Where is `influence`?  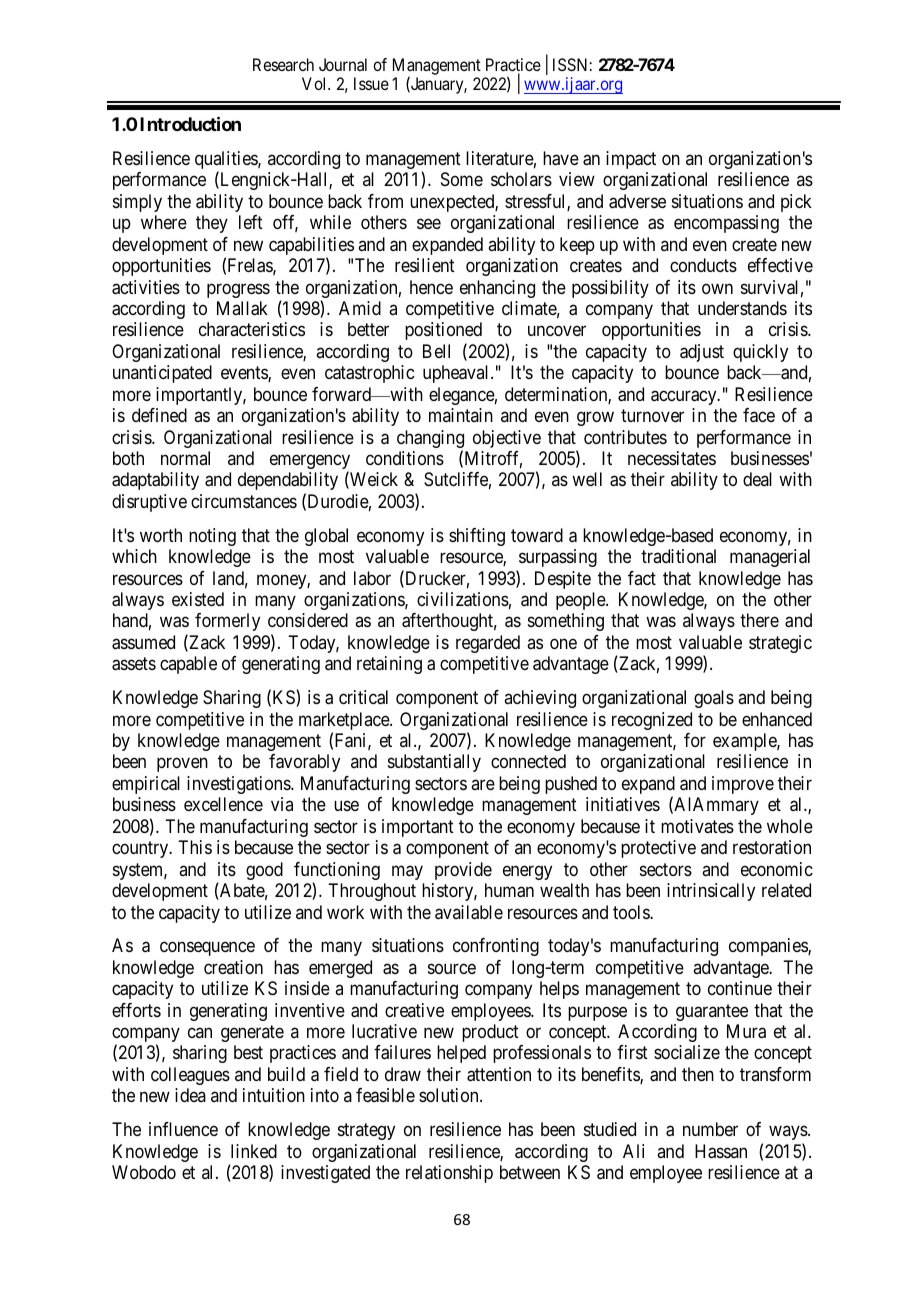
influence is located at coordinates (183, 1129).
